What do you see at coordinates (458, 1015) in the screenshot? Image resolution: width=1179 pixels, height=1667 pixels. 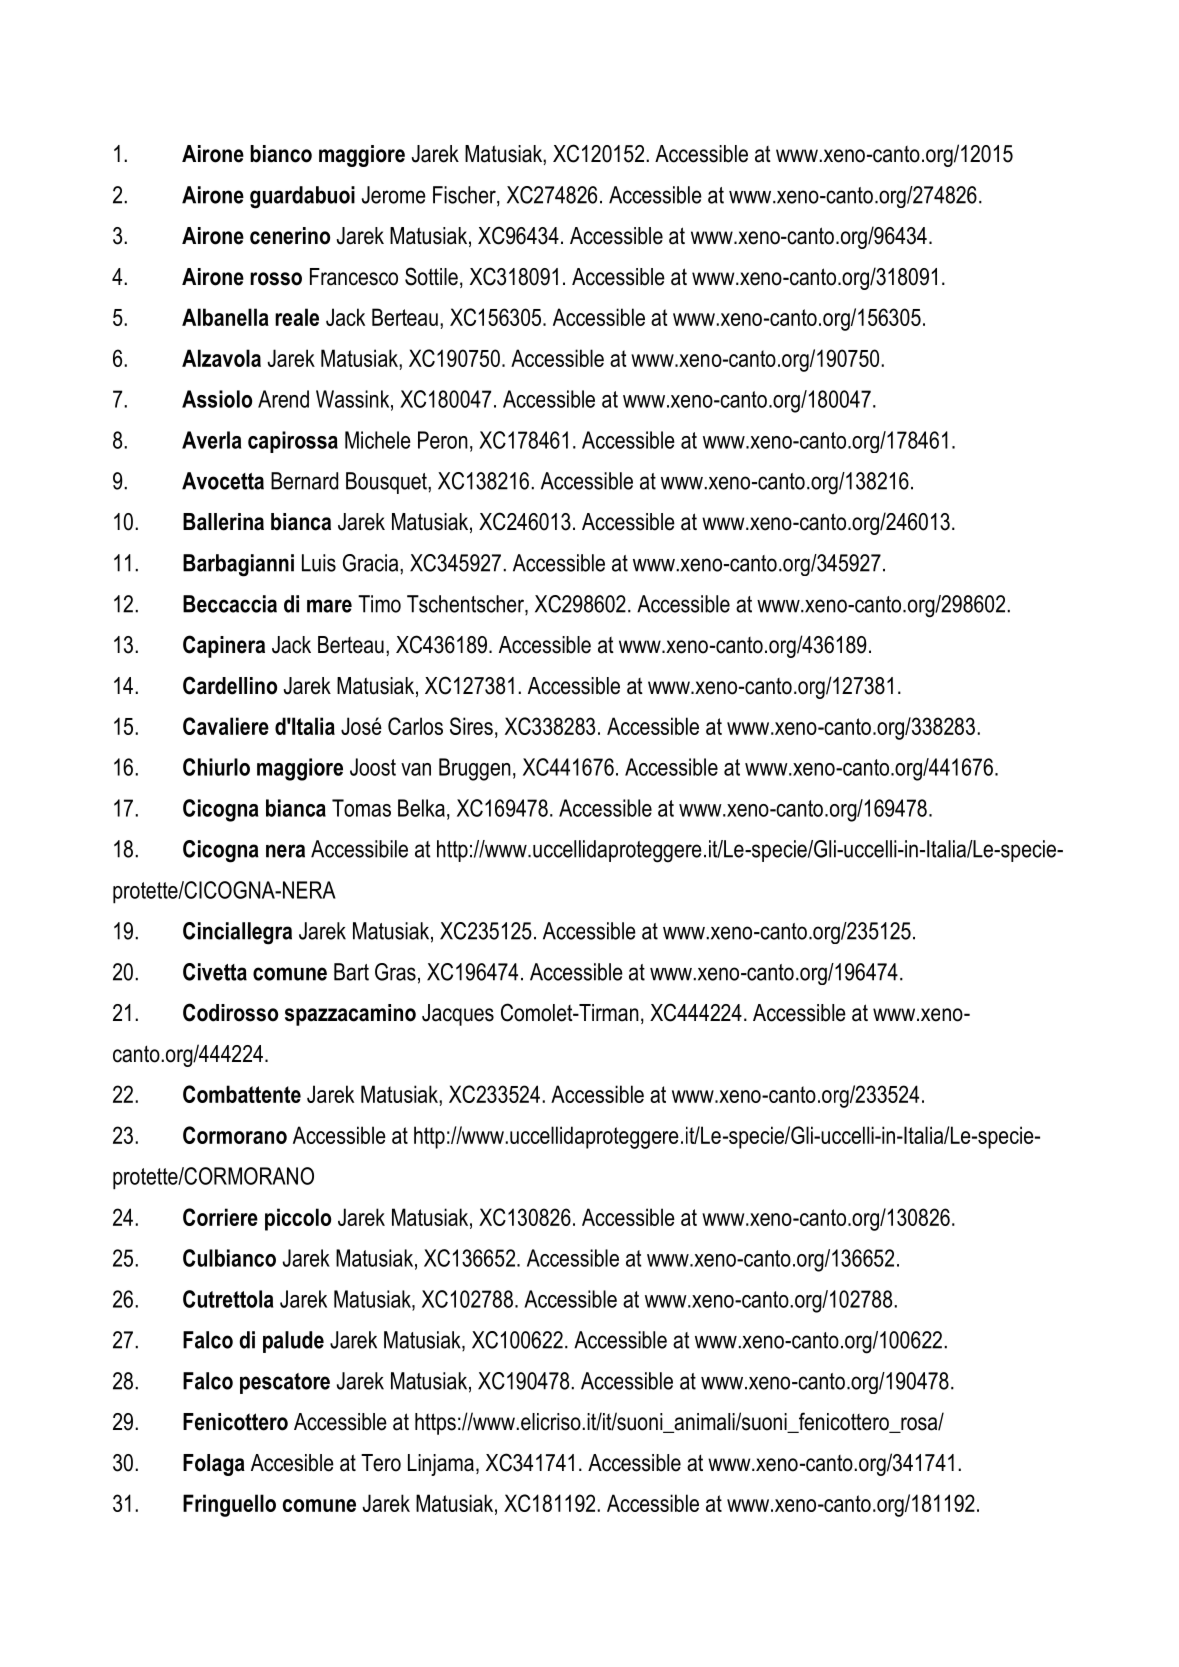 I see `Jacques` at bounding box center [458, 1015].
